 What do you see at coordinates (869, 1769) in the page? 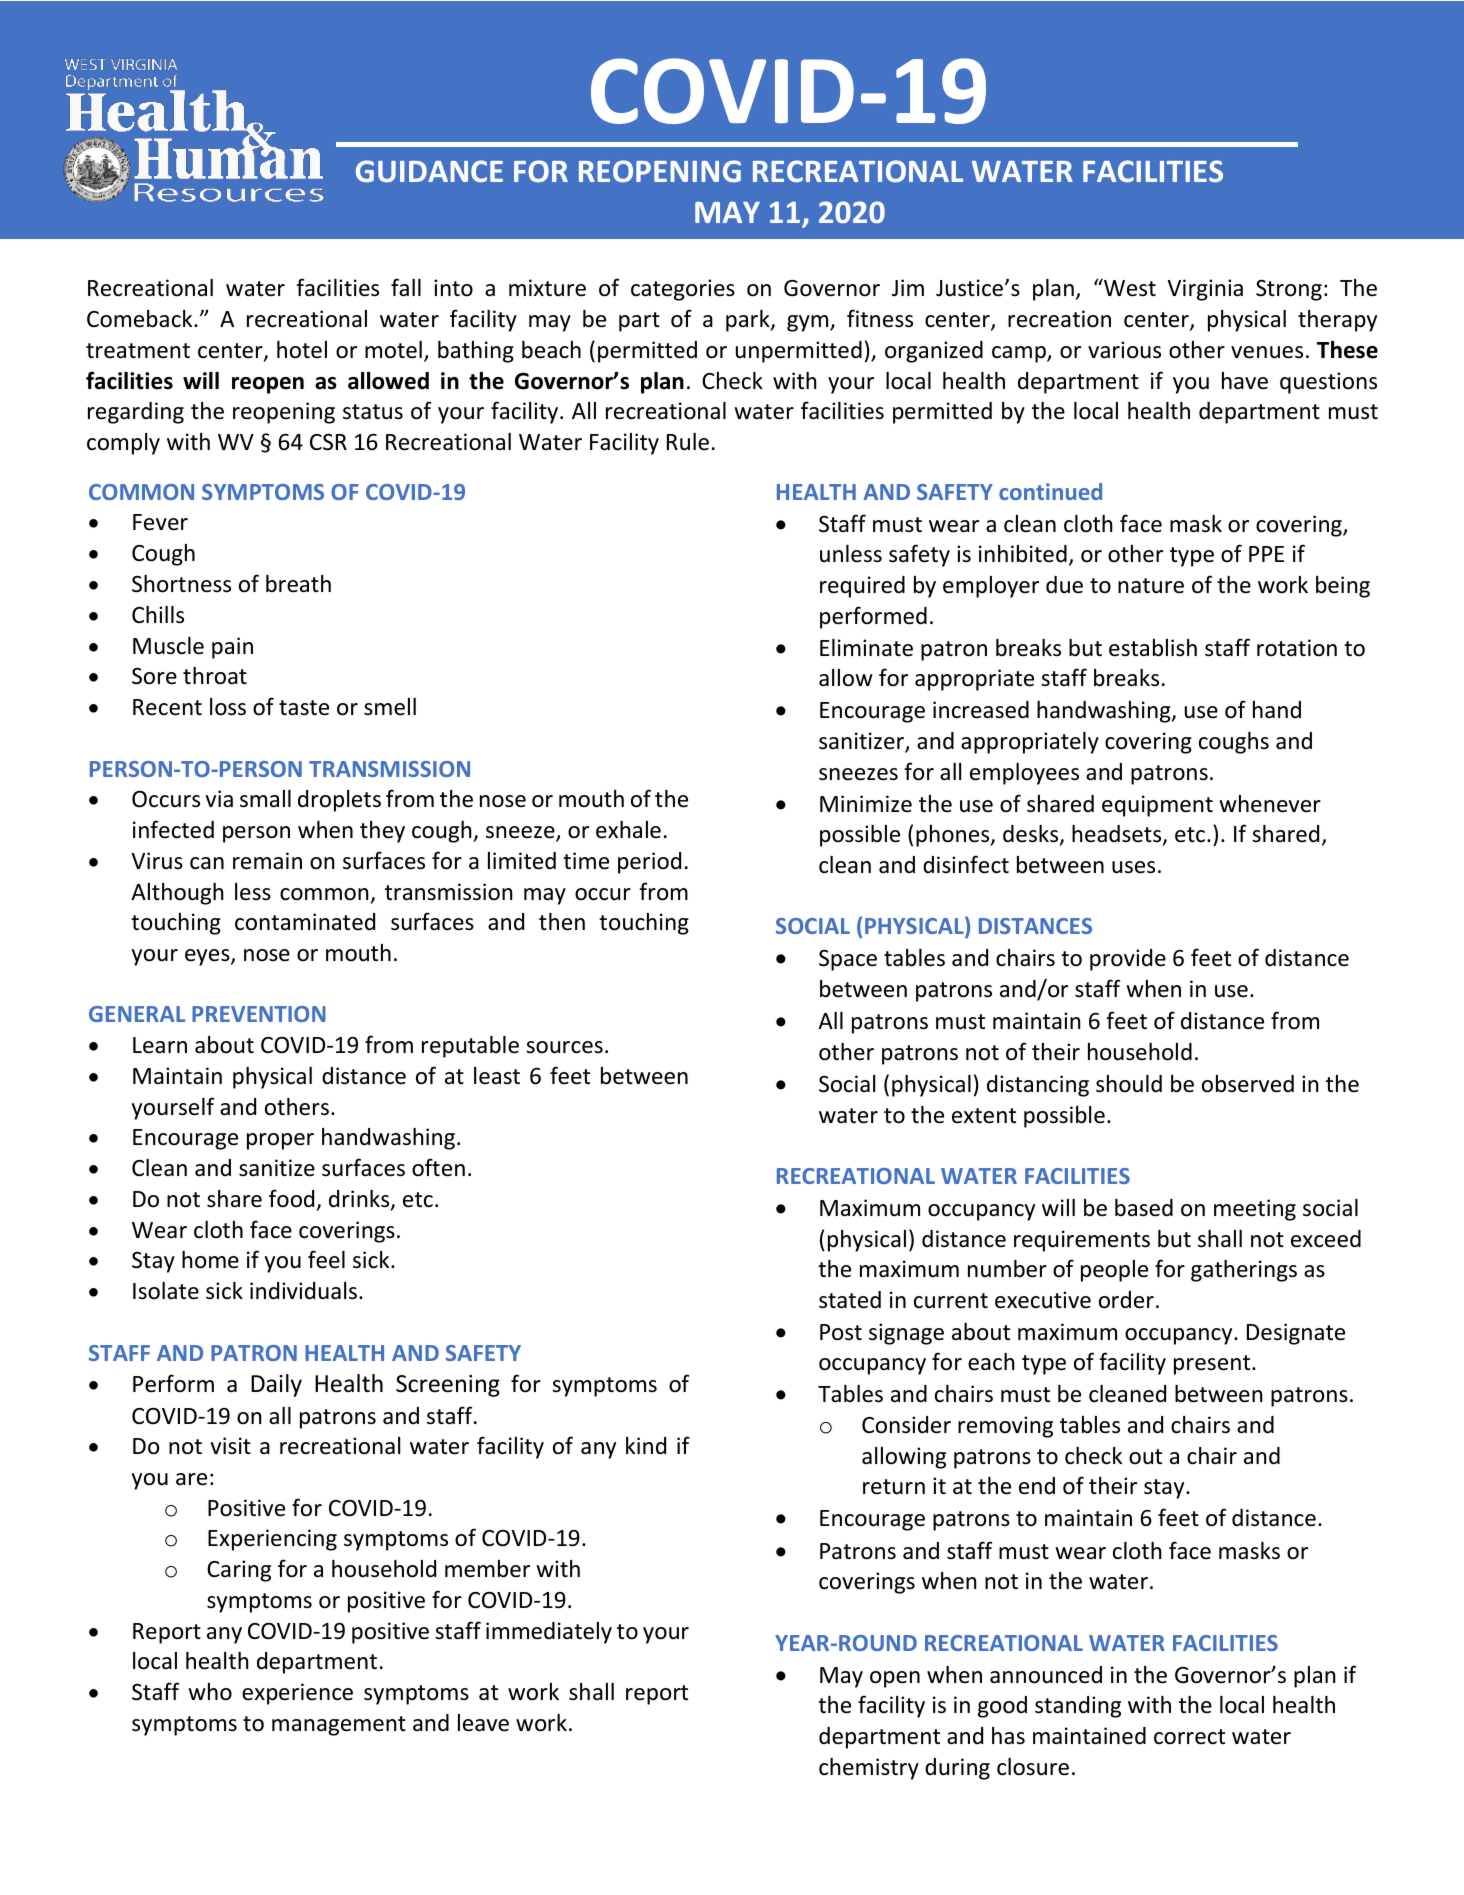
I see `chemistry` at bounding box center [869, 1769].
